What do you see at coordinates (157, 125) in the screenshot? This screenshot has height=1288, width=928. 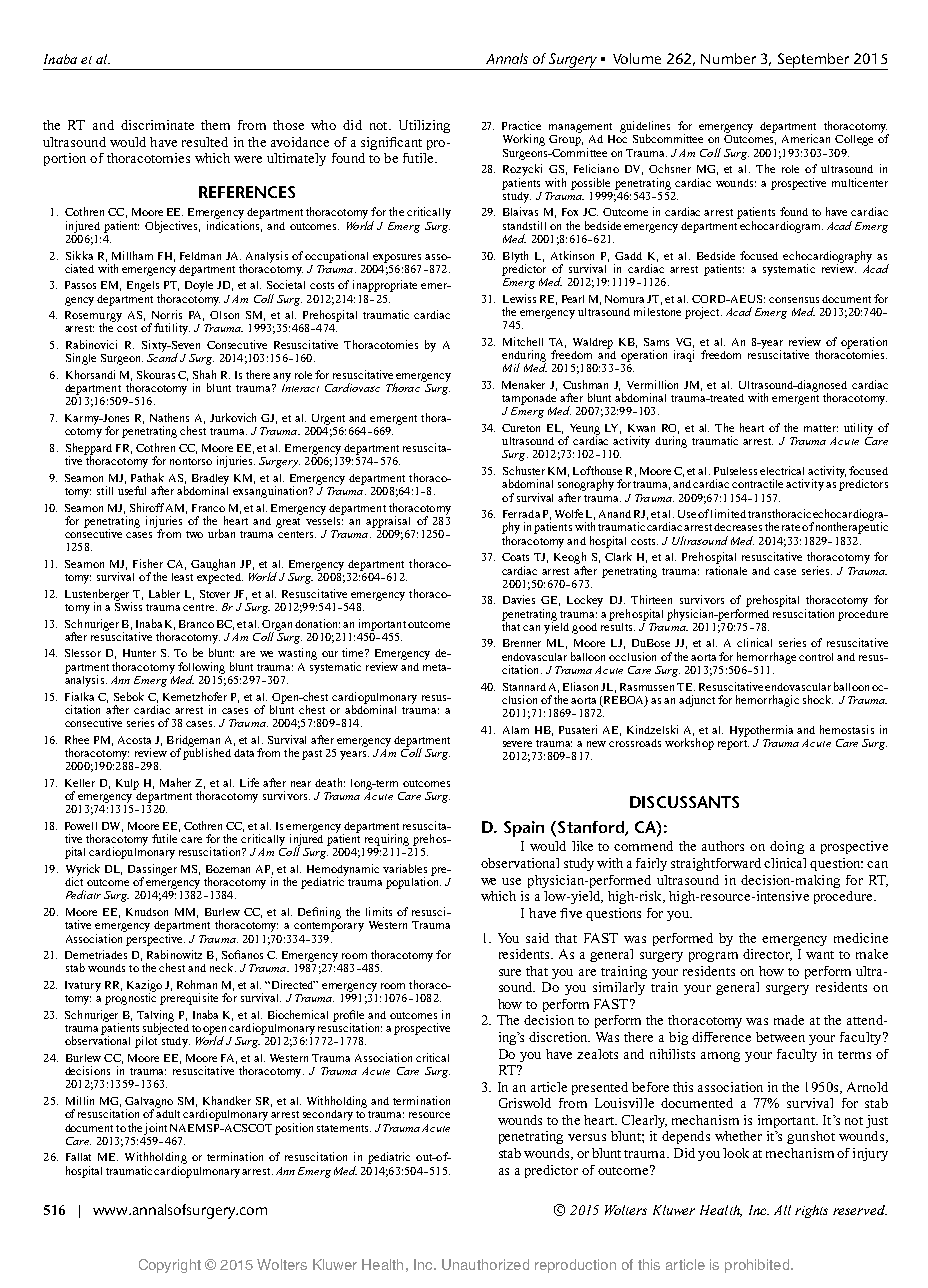 I see `discriminate` at bounding box center [157, 125].
